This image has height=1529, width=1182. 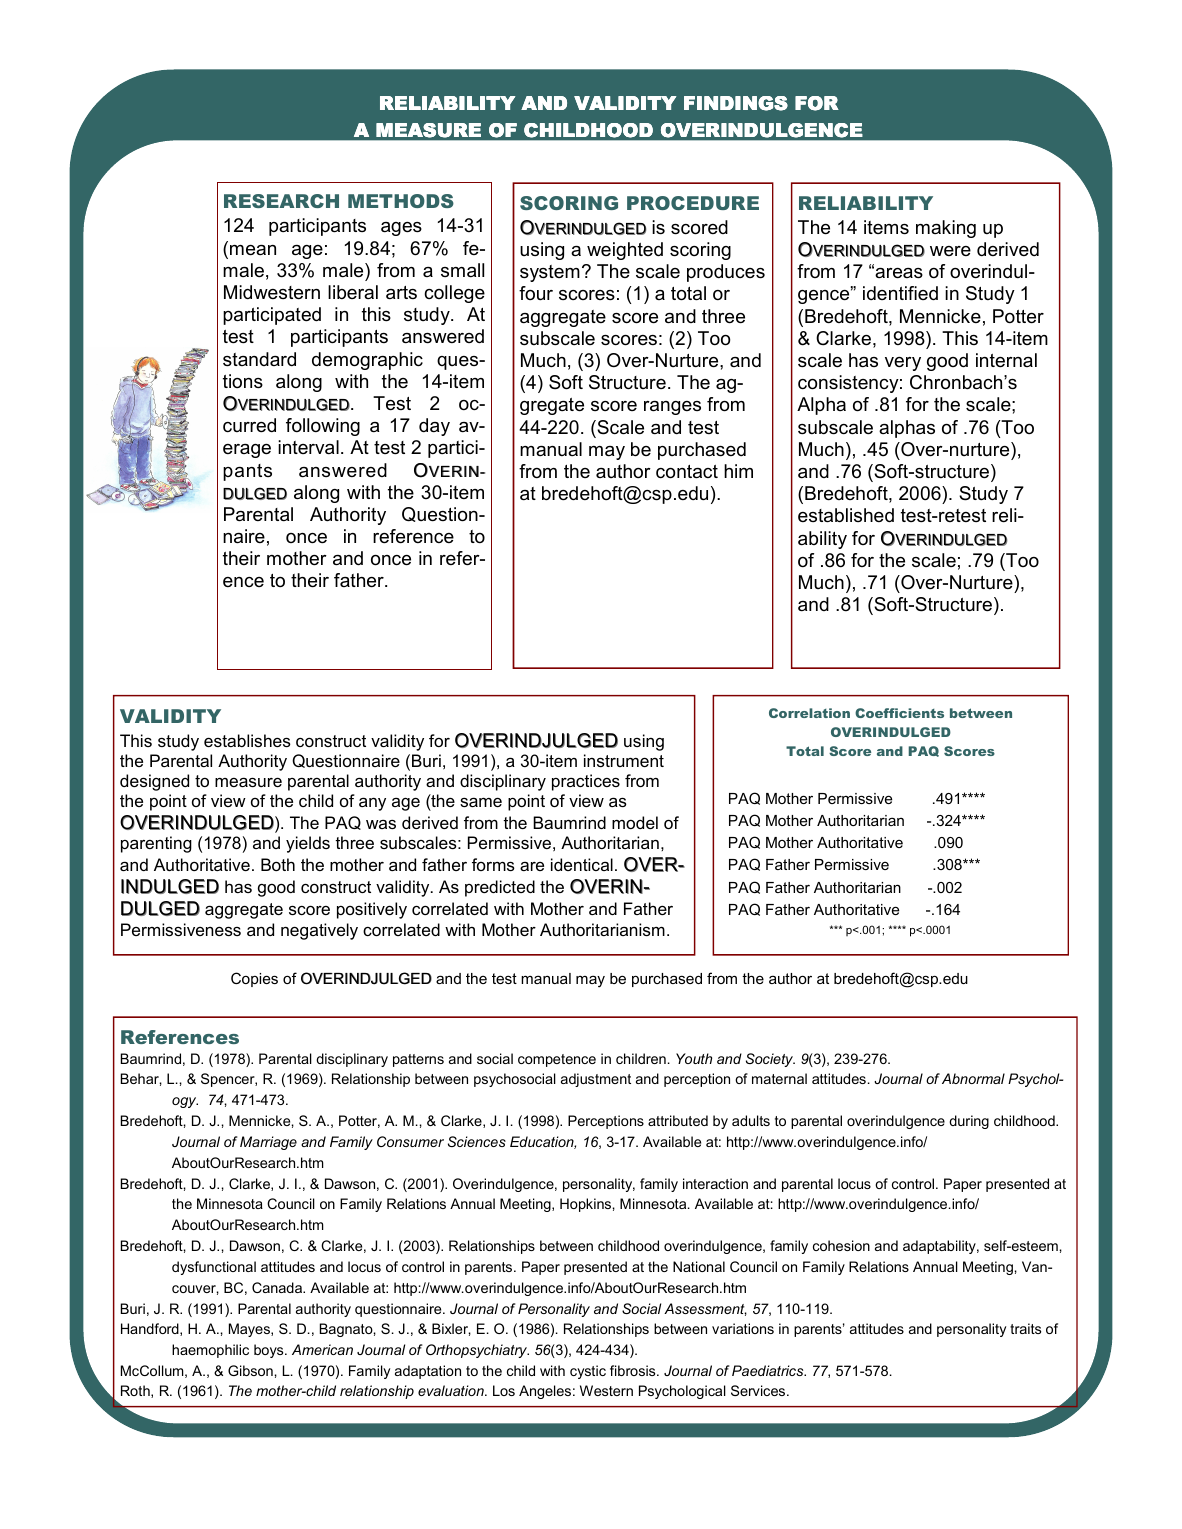 I want to click on Coefficients, so click(x=899, y=713).
